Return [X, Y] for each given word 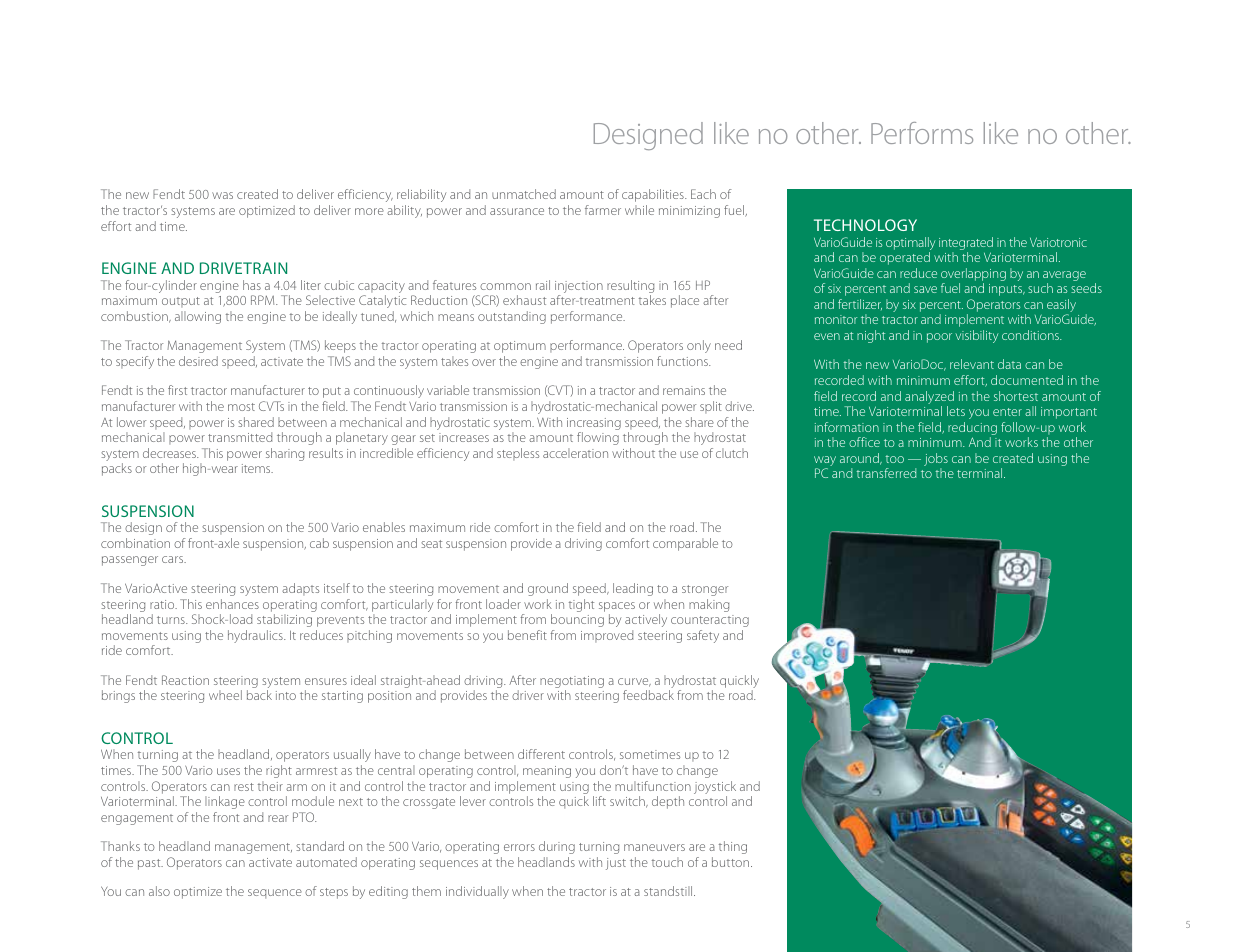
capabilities [654, 195]
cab [319, 543]
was [222, 195]
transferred [887, 473]
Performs [922, 133]
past [150, 864]
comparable [685, 544]
